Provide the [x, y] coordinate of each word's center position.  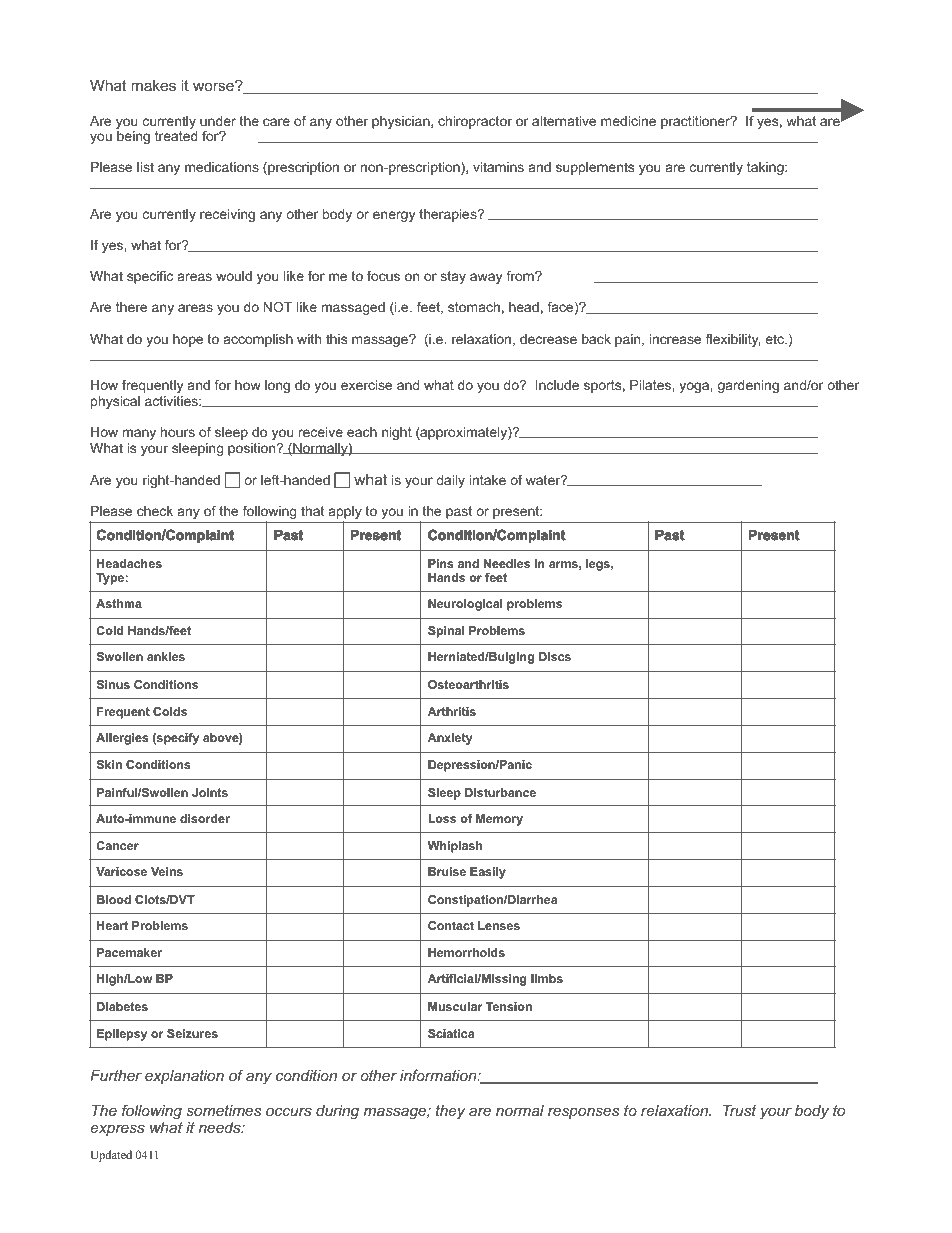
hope [188, 340]
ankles [166, 656]
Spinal [446, 632]
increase [675, 339]
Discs [555, 656]
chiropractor [475, 122]
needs [221, 1127]
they [450, 1112]
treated [176, 136]
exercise [366, 385]
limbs [547, 978]
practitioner [697, 122]
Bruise [447, 871]
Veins [167, 871]
